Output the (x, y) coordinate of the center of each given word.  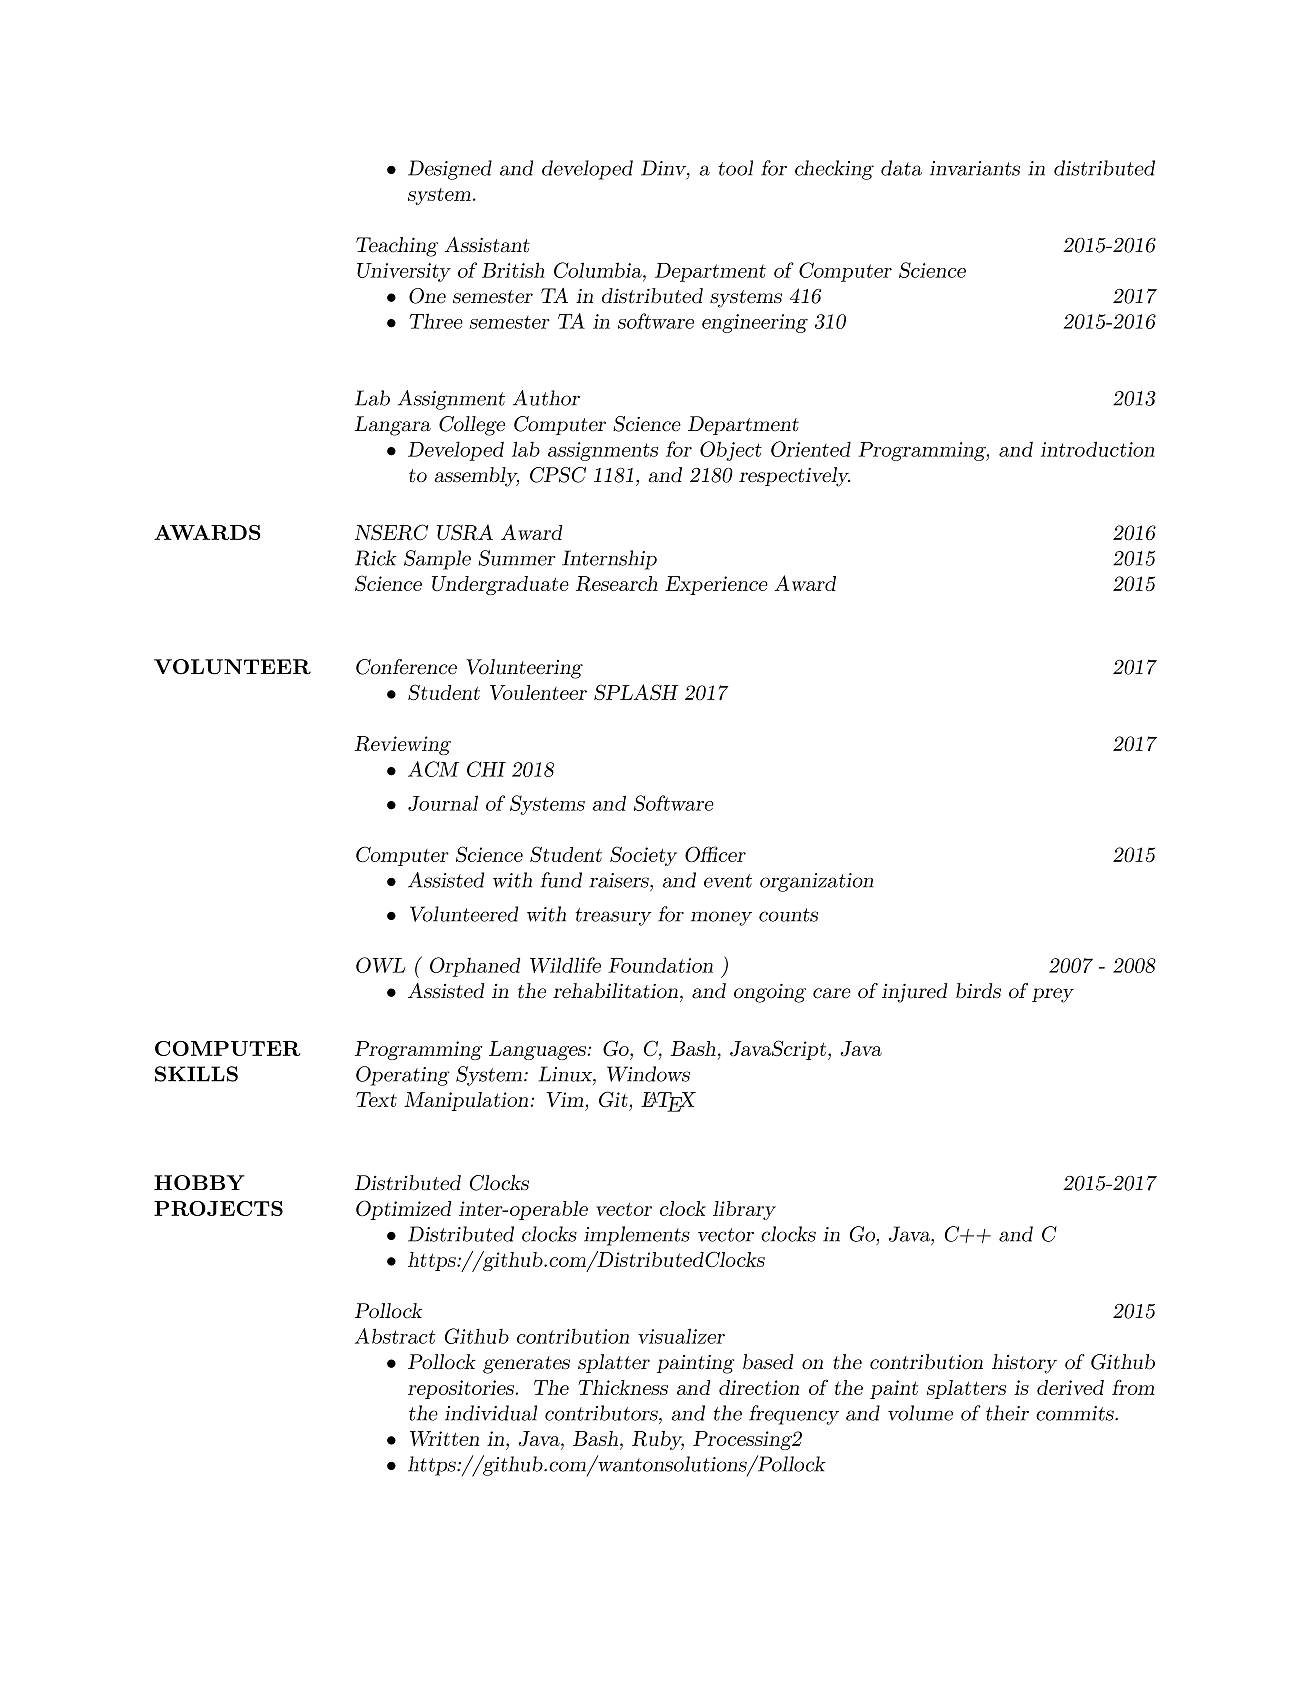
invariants (975, 168)
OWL (380, 965)
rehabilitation (615, 991)
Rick (376, 558)
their (1007, 1413)
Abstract (395, 1336)
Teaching (397, 247)
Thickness (623, 1387)
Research (617, 584)
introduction (1098, 449)
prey (1053, 995)
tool (735, 168)
